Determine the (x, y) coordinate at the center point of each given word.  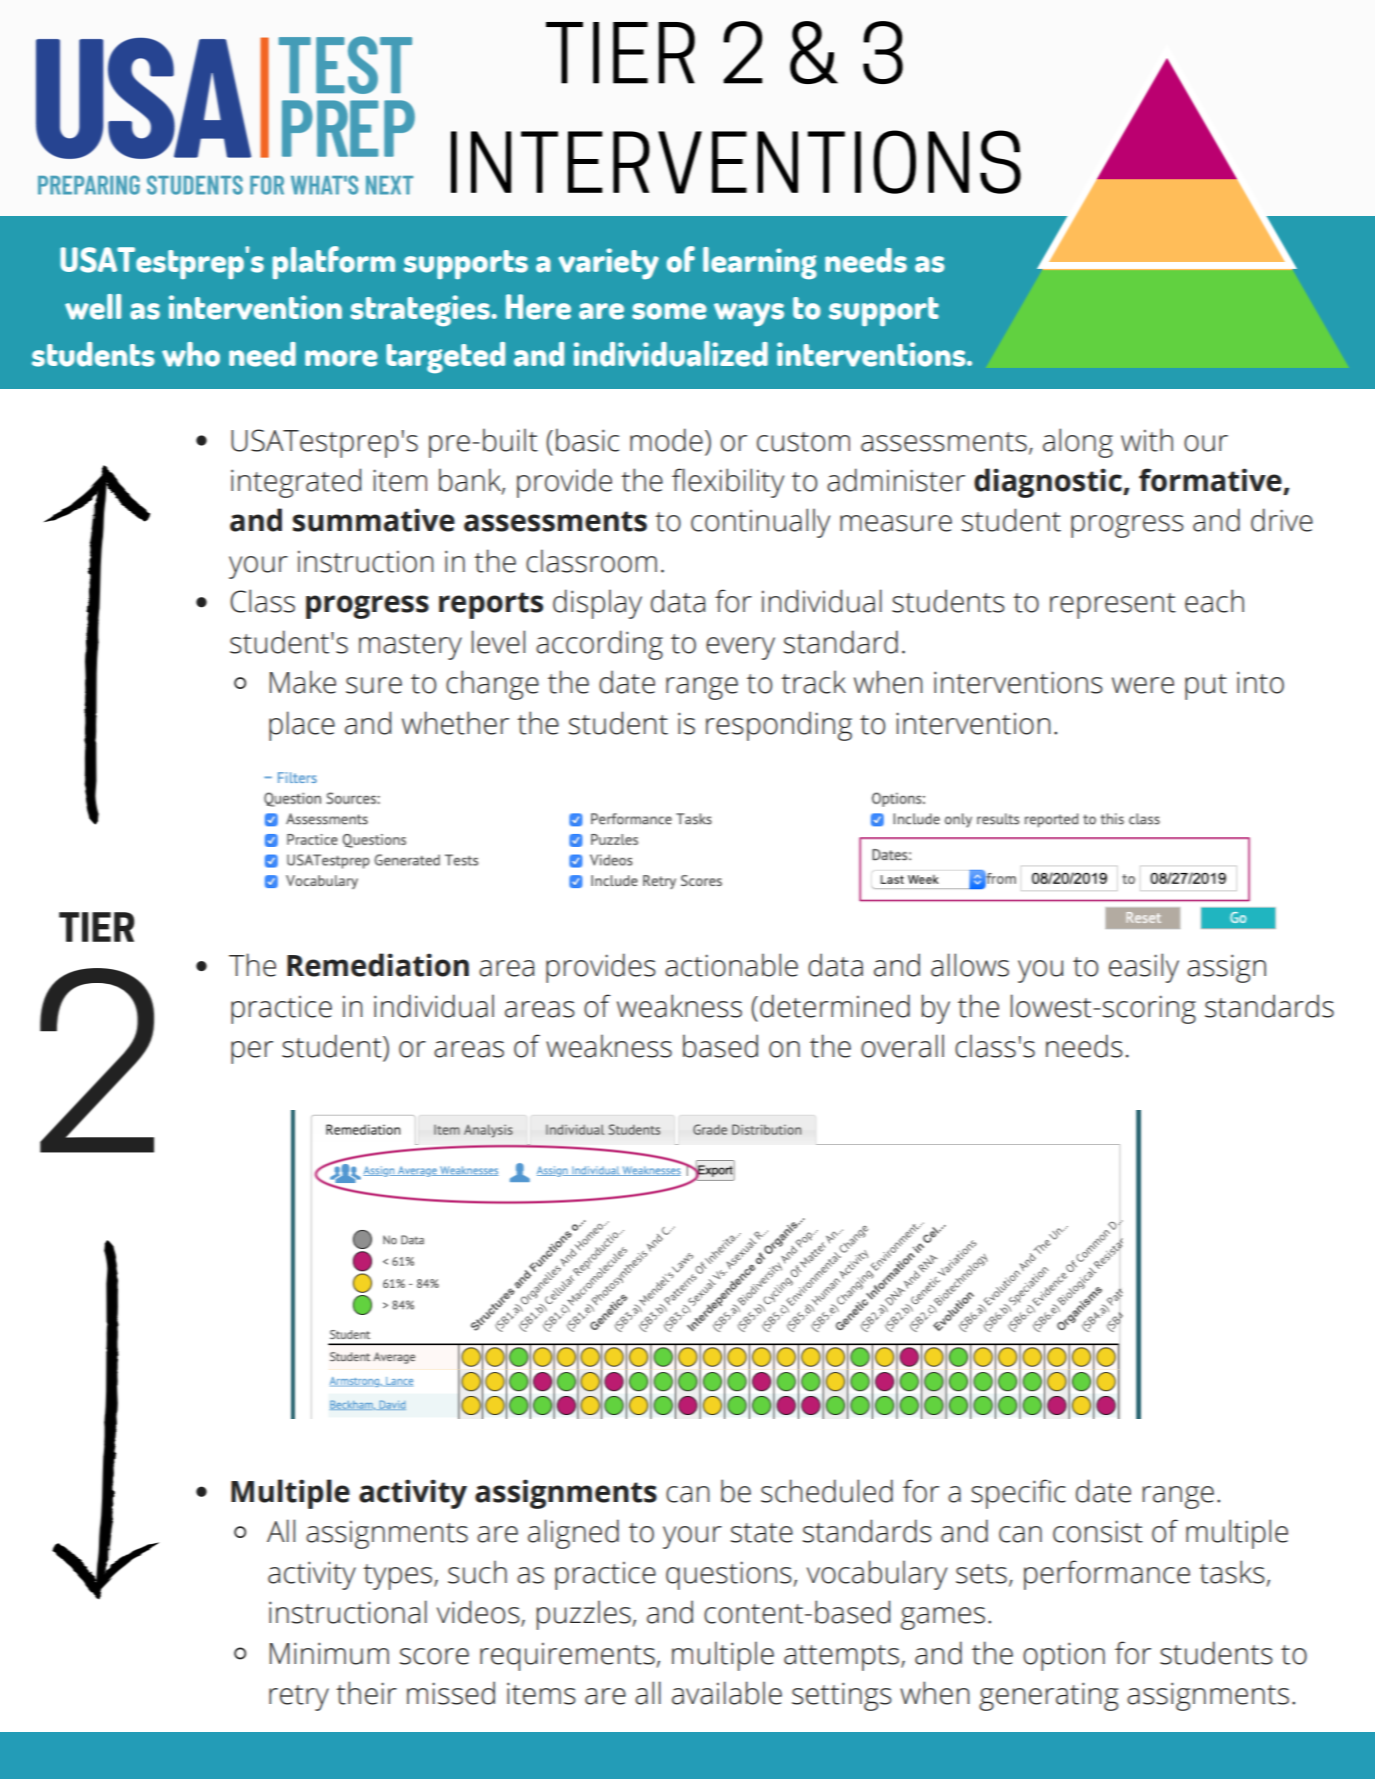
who (191, 354)
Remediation (378, 965)
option (1064, 1656)
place (302, 726)
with (1147, 440)
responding (779, 726)
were (1143, 685)
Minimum (329, 1653)
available (727, 1693)
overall (902, 1046)
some (669, 311)
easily (1144, 968)
